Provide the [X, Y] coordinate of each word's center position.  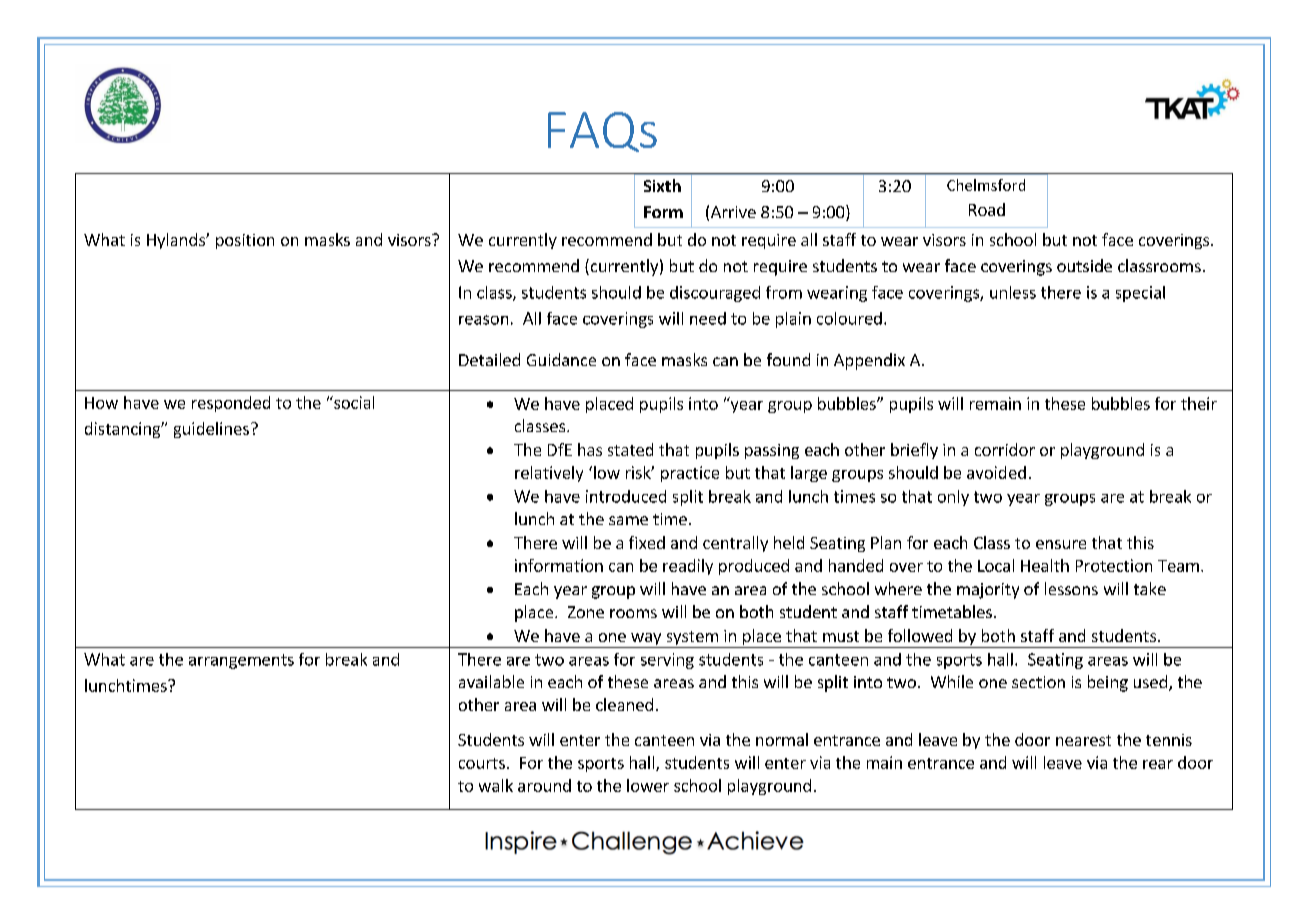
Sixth [662, 185]
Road [987, 209]
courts [482, 763]
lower [648, 785]
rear [1158, 764]
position [245, 241]
